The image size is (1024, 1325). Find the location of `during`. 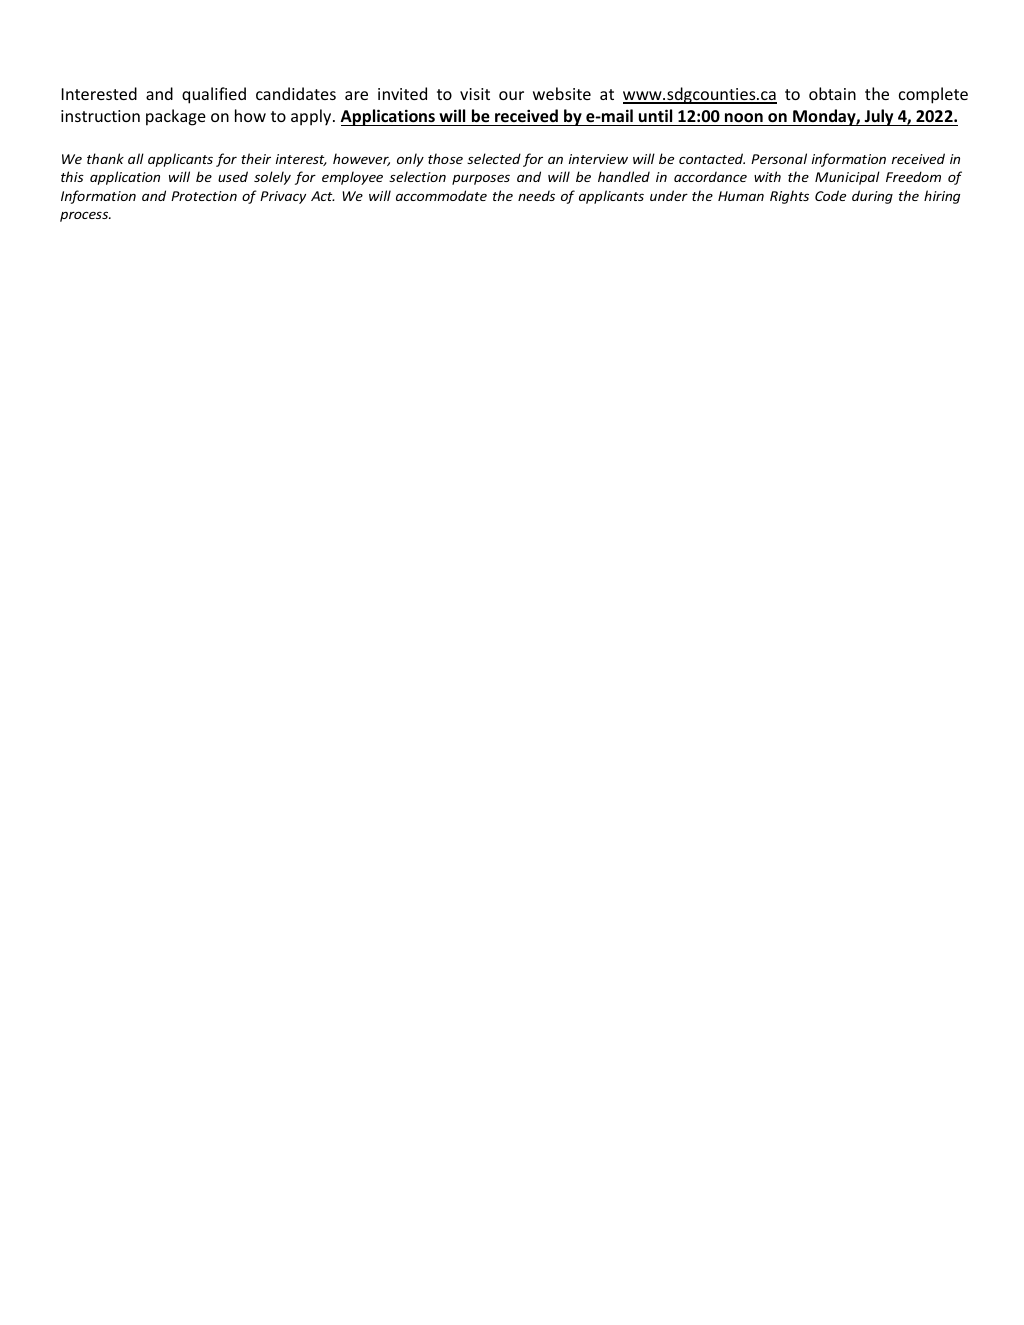

during is located at coordinates (872, 197).
